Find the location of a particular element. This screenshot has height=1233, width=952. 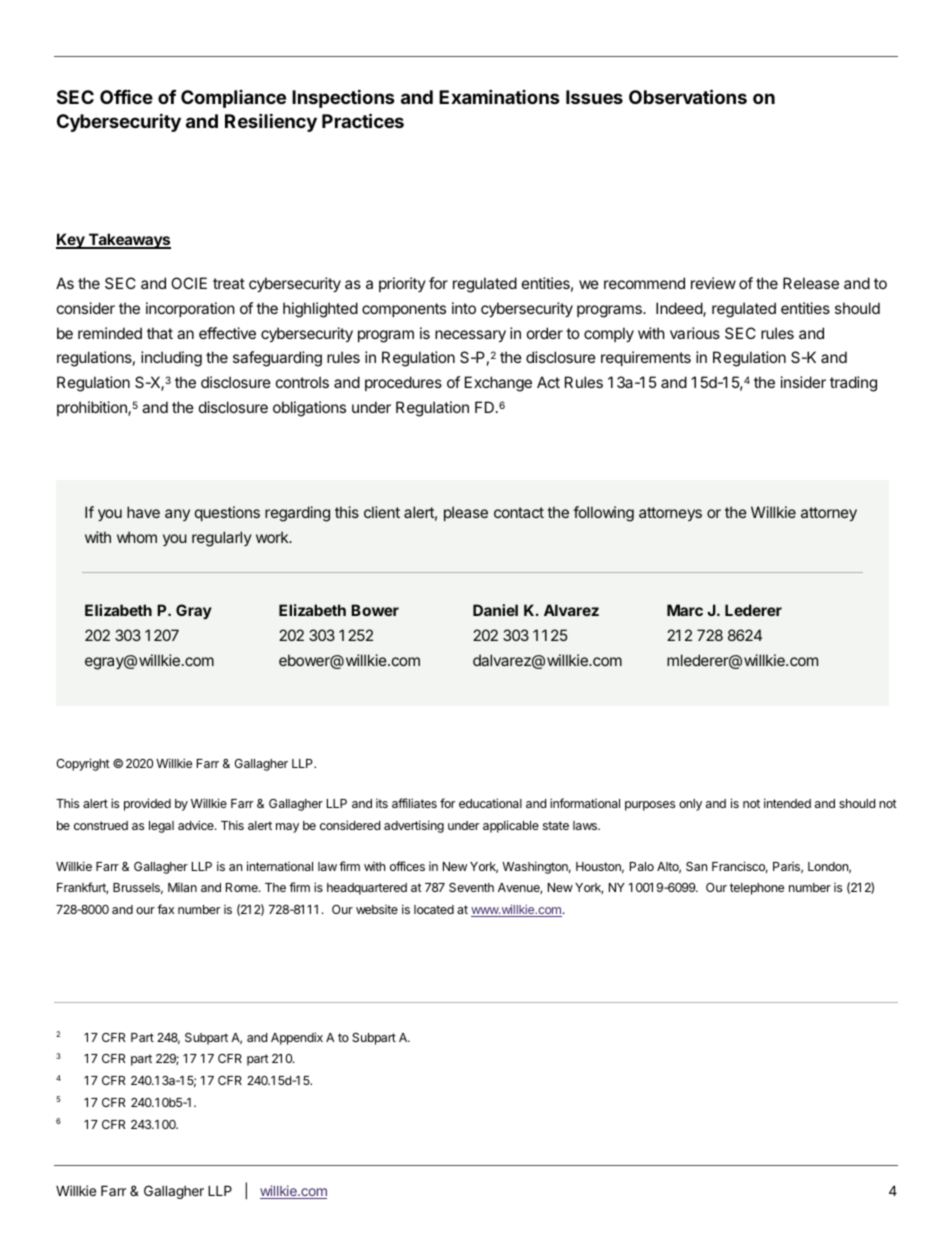

intended is located at coordinates (787, 803).
